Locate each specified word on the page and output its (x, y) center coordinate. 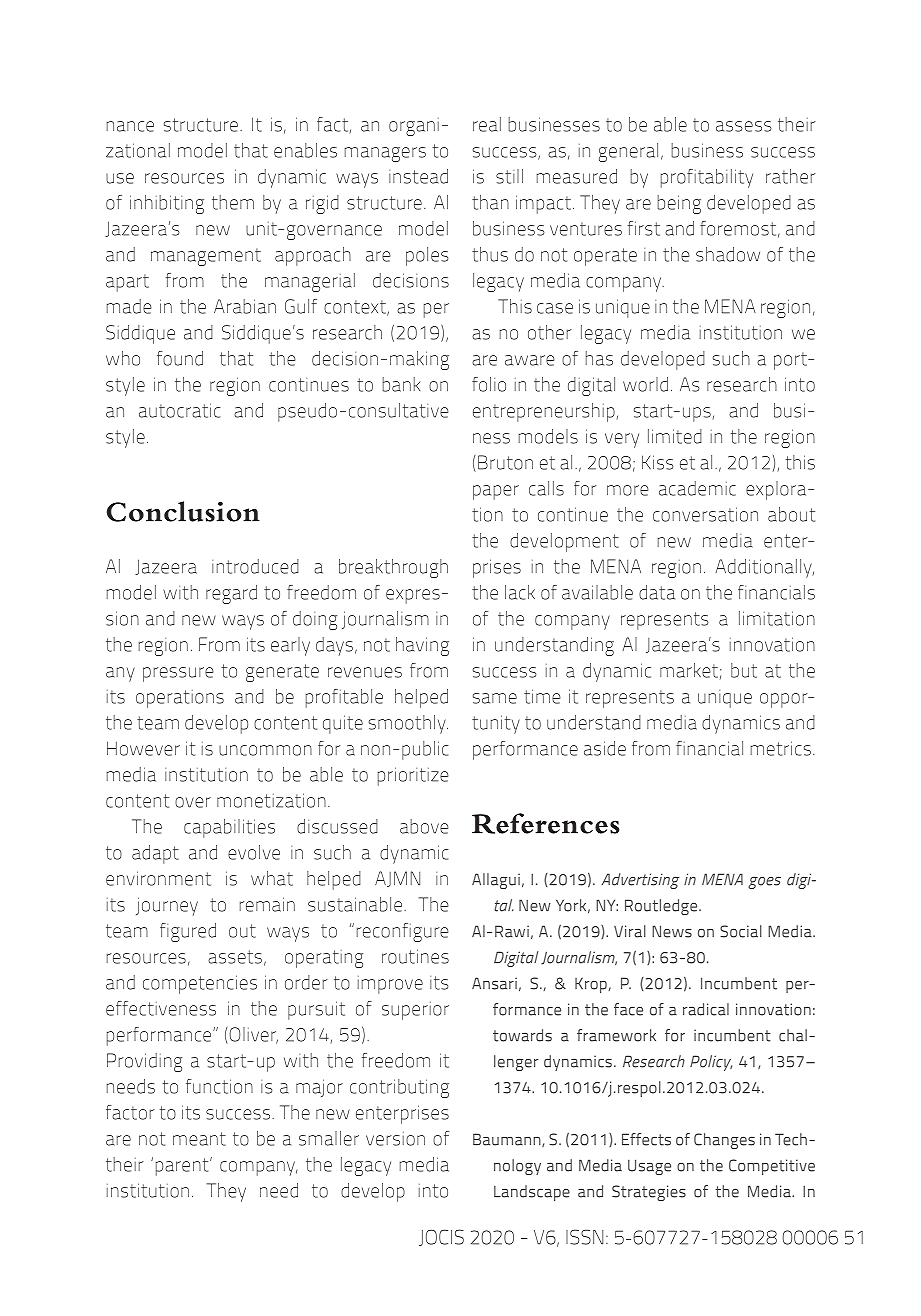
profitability (707, 178)
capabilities (229, 828)
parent (183, 1167)
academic (697, 488)
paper (496, 492)
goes (764, 883)
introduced (255, 566)
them (233, 202)
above (424, 826)
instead (418, 176)
